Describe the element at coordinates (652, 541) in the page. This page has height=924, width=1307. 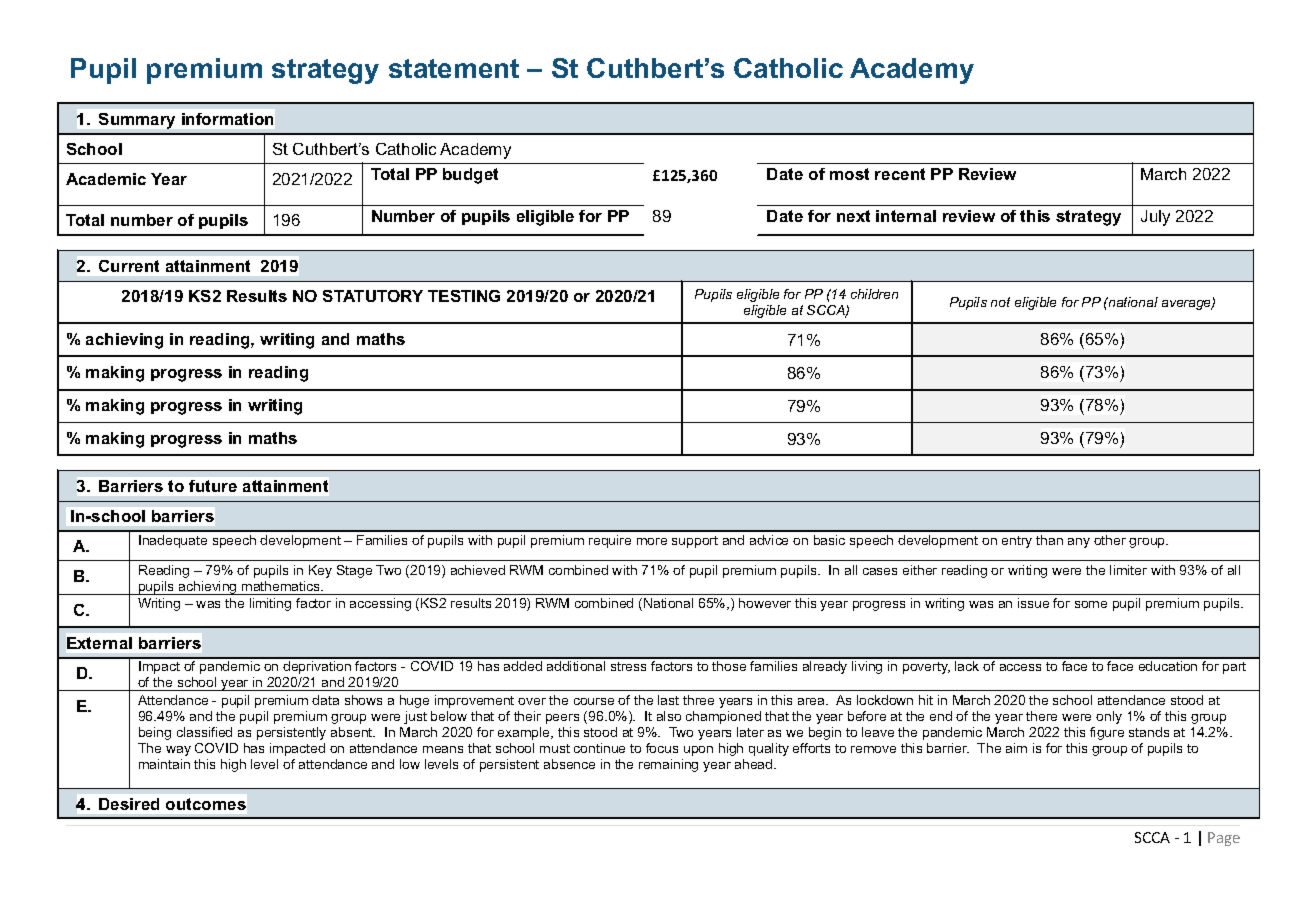
I see `more` at that location.
